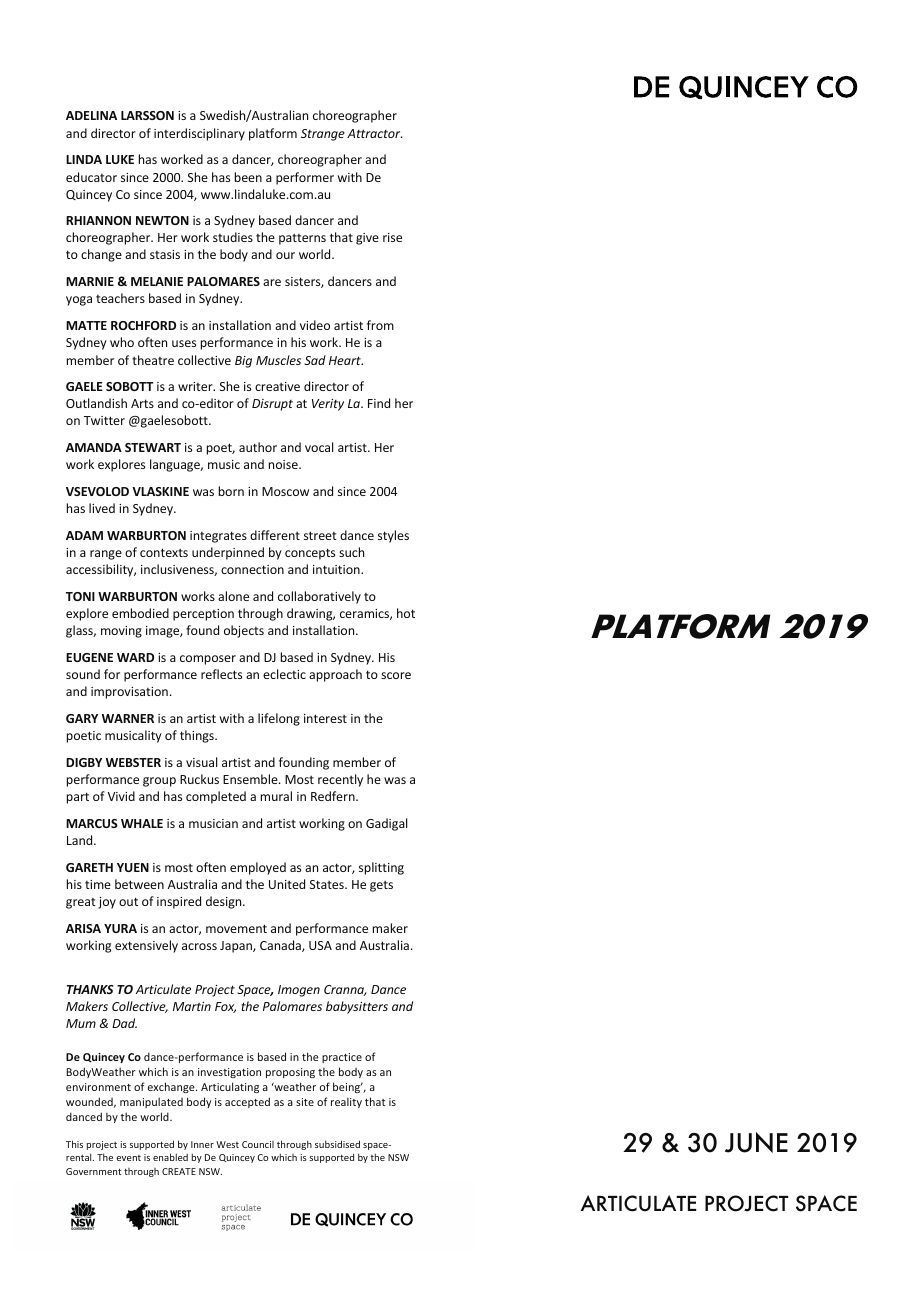 The image size is (924, 1308). I want to click on subsidised, so click(337, 1144).
